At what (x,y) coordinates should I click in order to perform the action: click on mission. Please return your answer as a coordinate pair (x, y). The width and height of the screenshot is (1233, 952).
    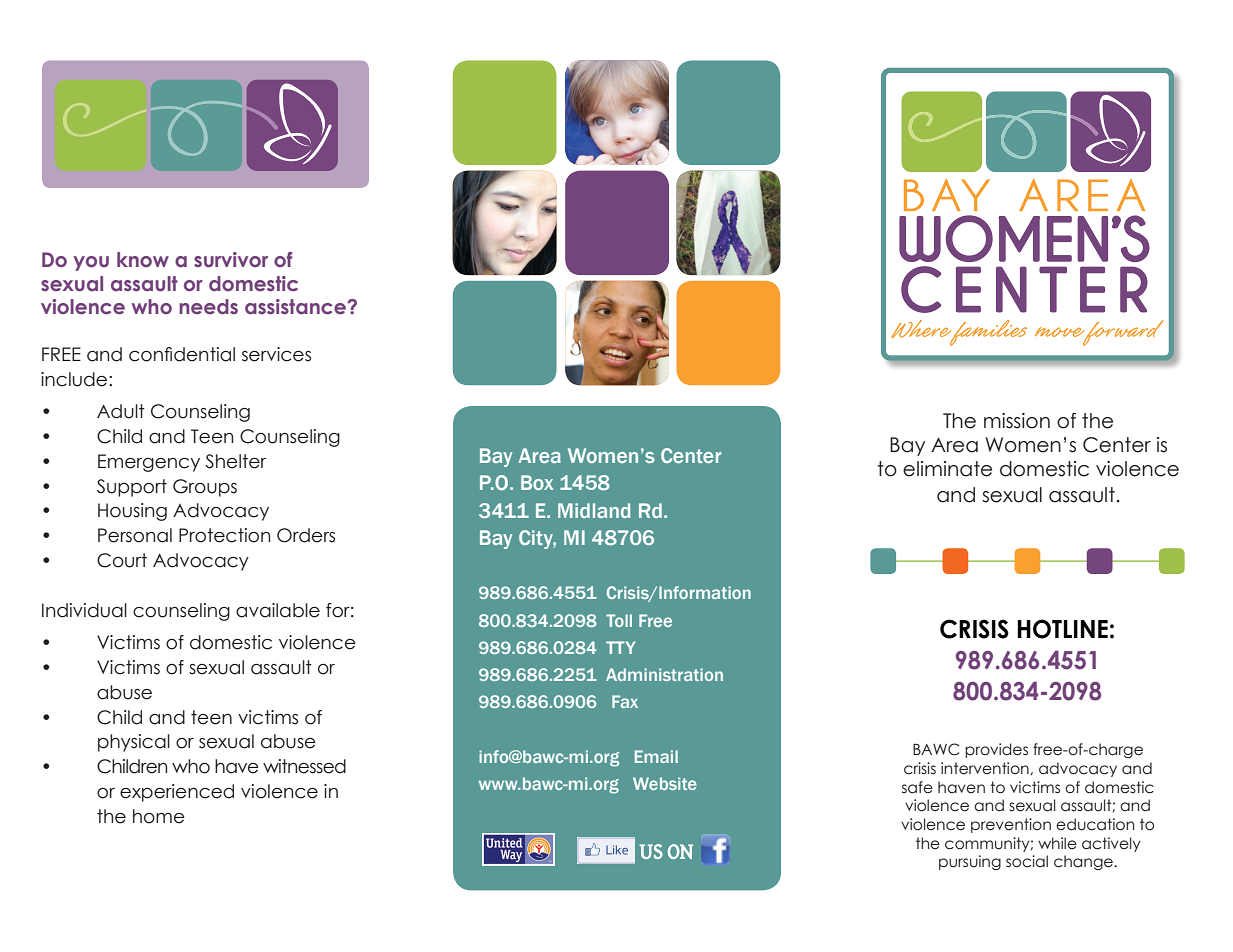
    Looking at the image, I should click on (1017, 421).
